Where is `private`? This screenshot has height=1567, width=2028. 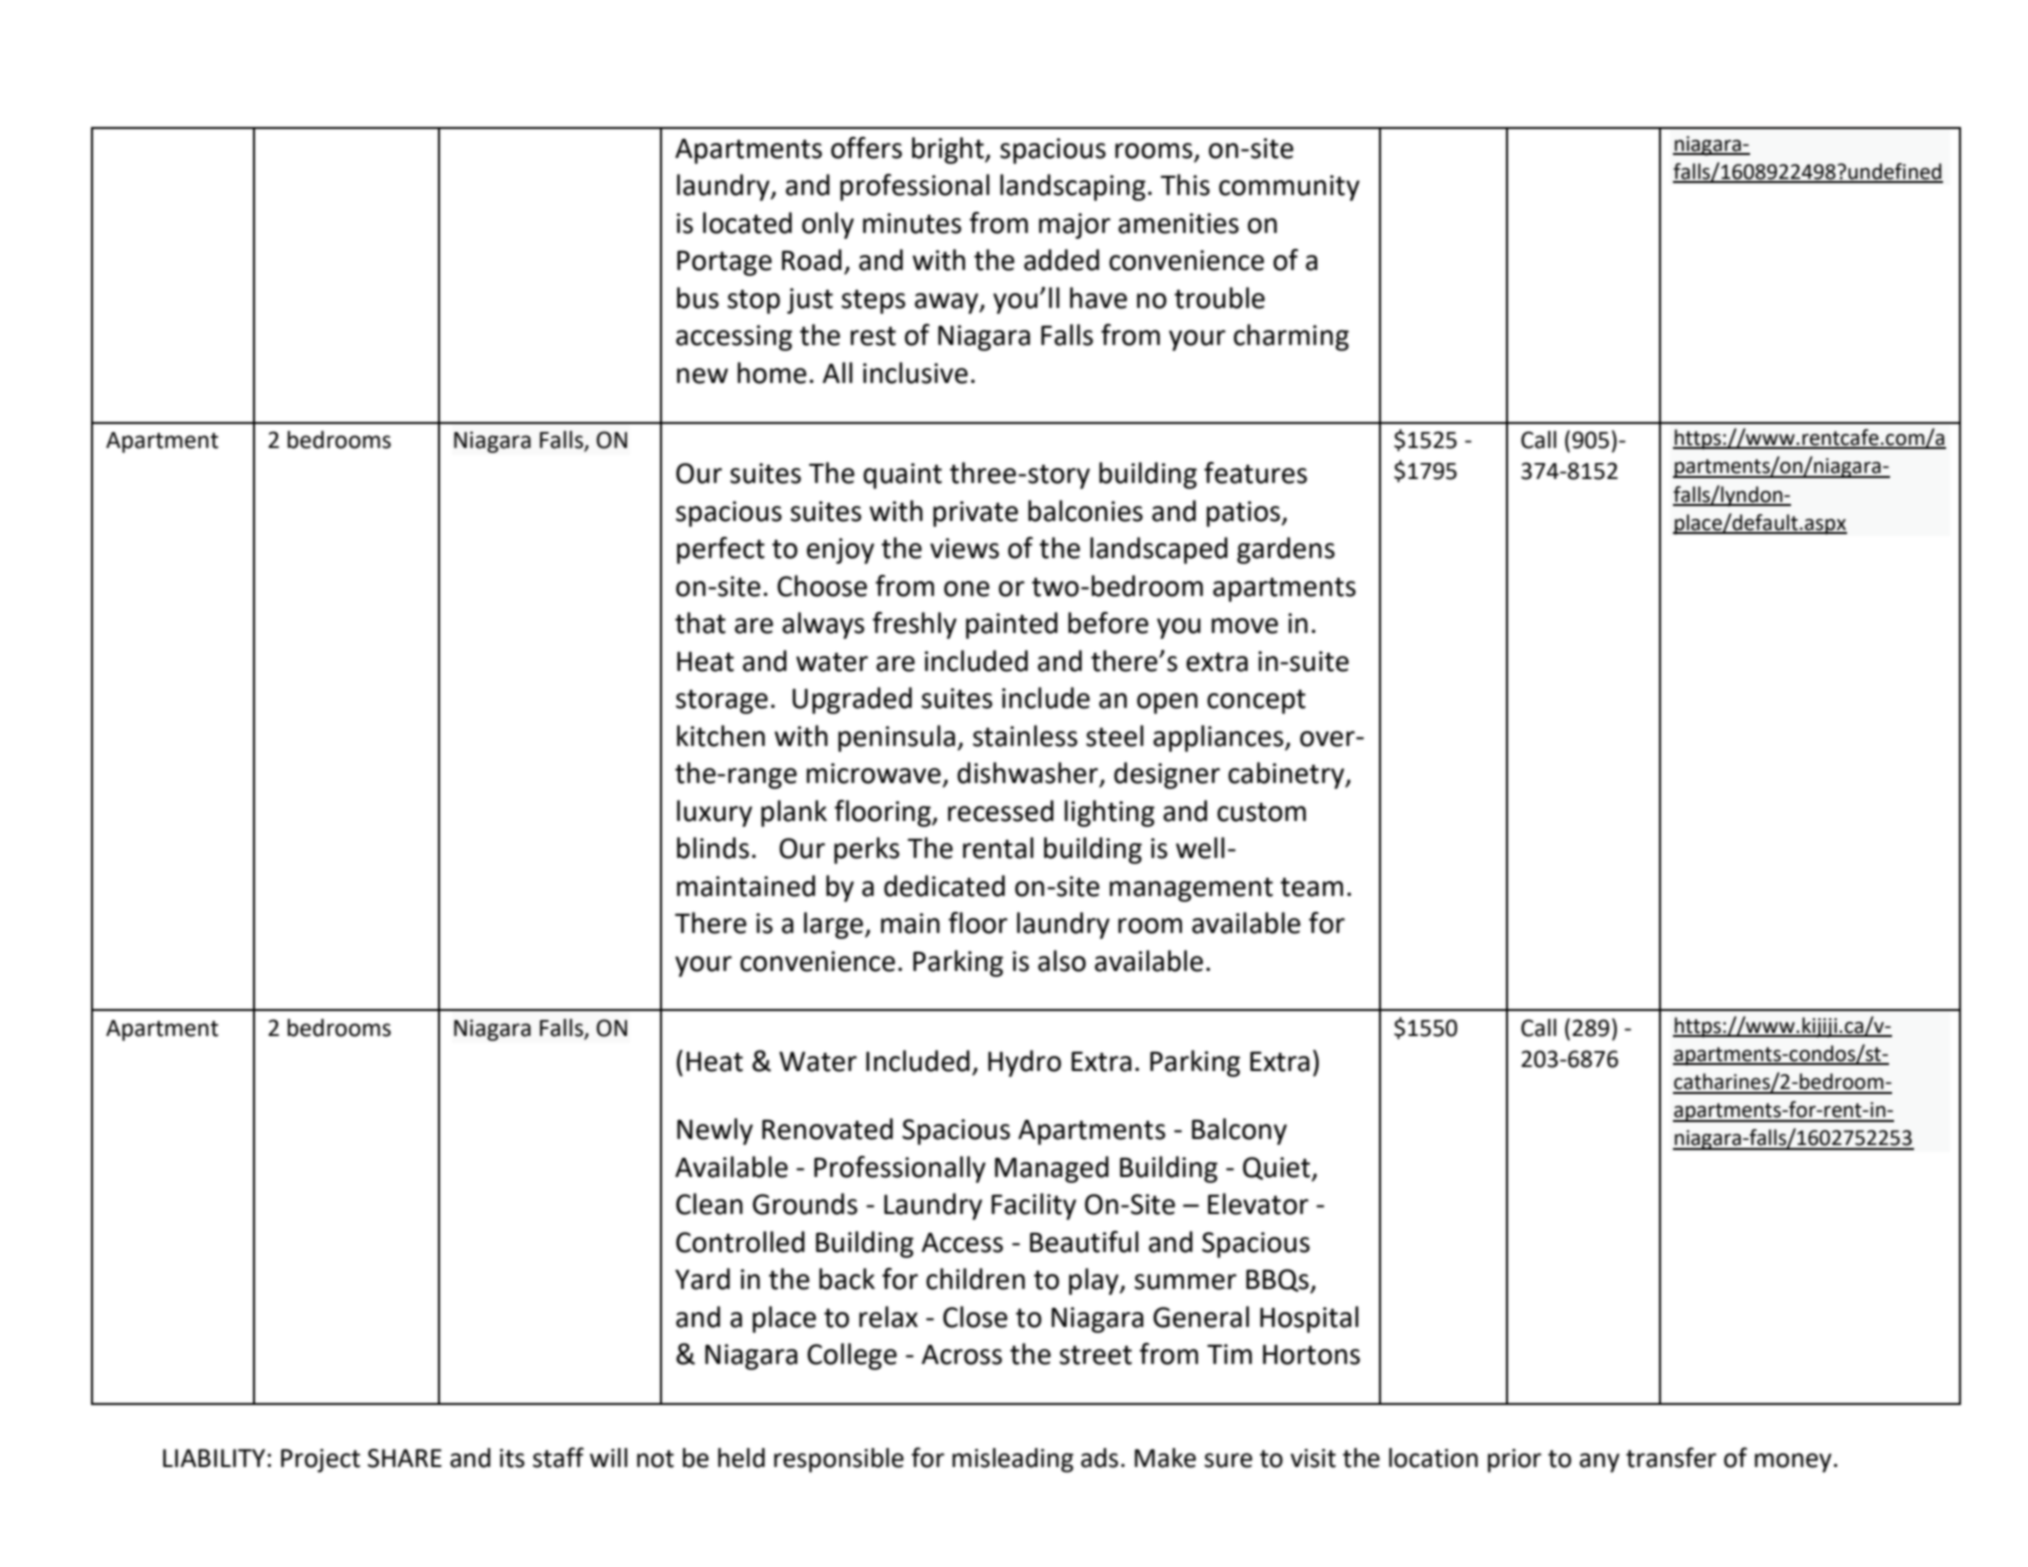
private is located at coordinates (975, 514).
